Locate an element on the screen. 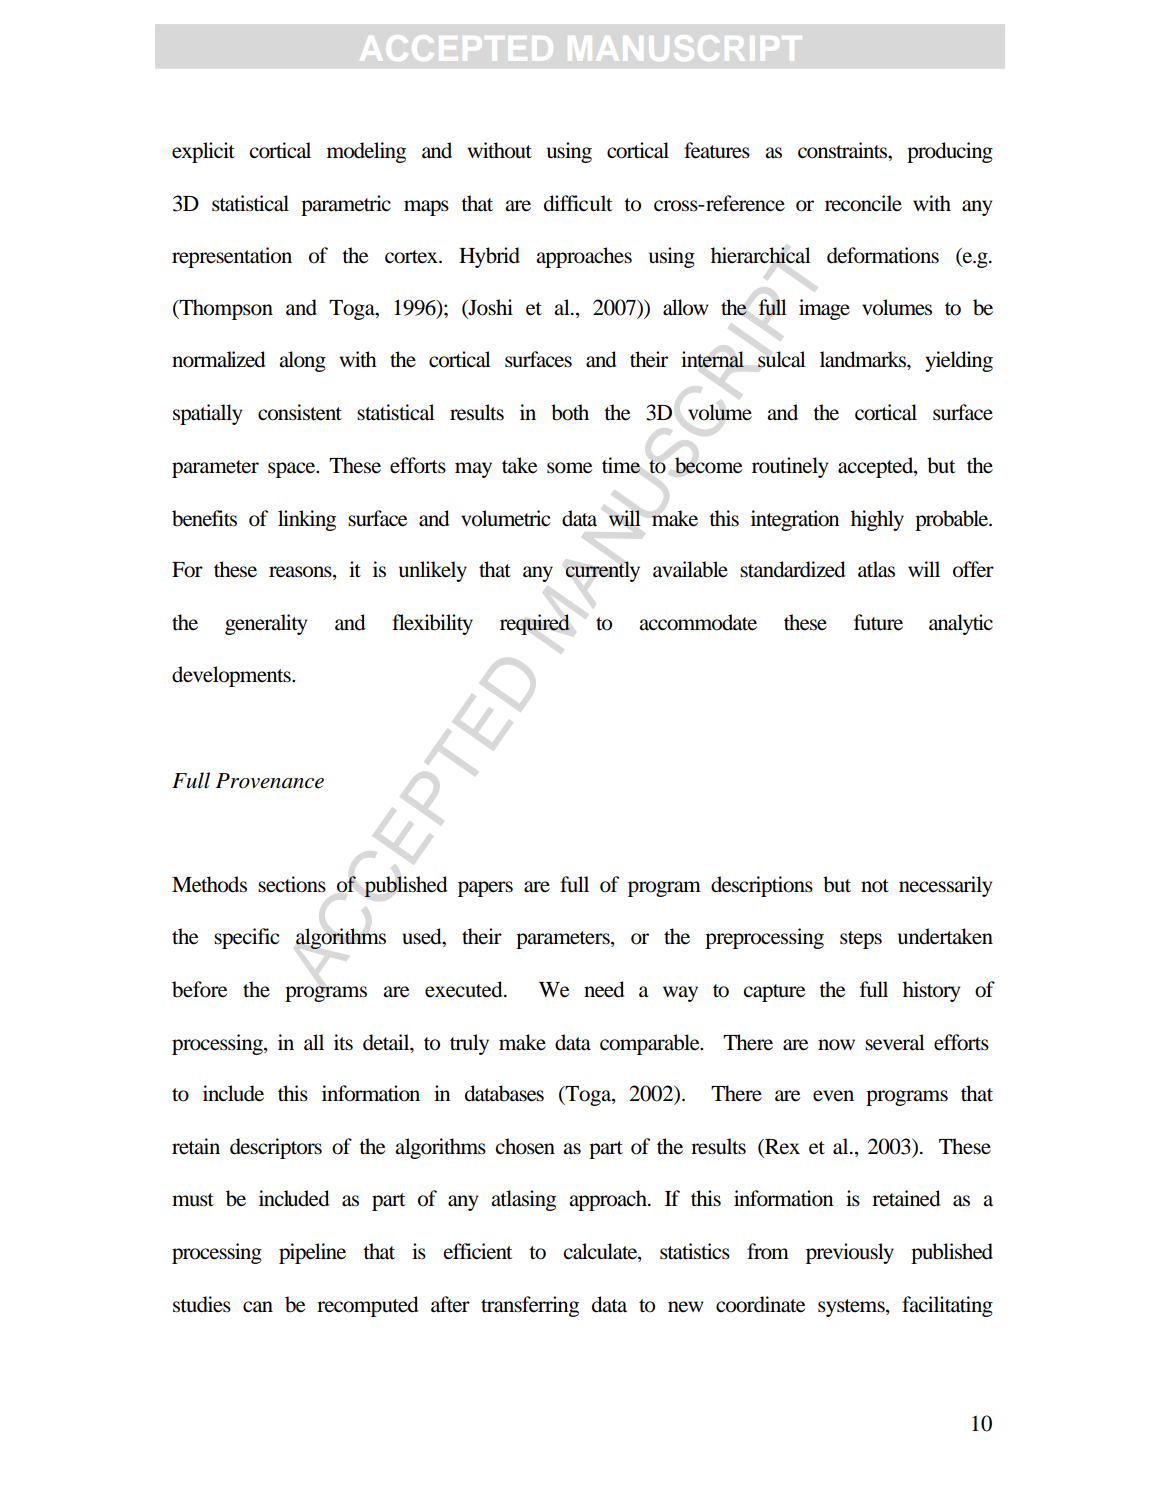 This screenshot has width=1162, height=1504. pipeline is located at coordinates (312, 1253).
